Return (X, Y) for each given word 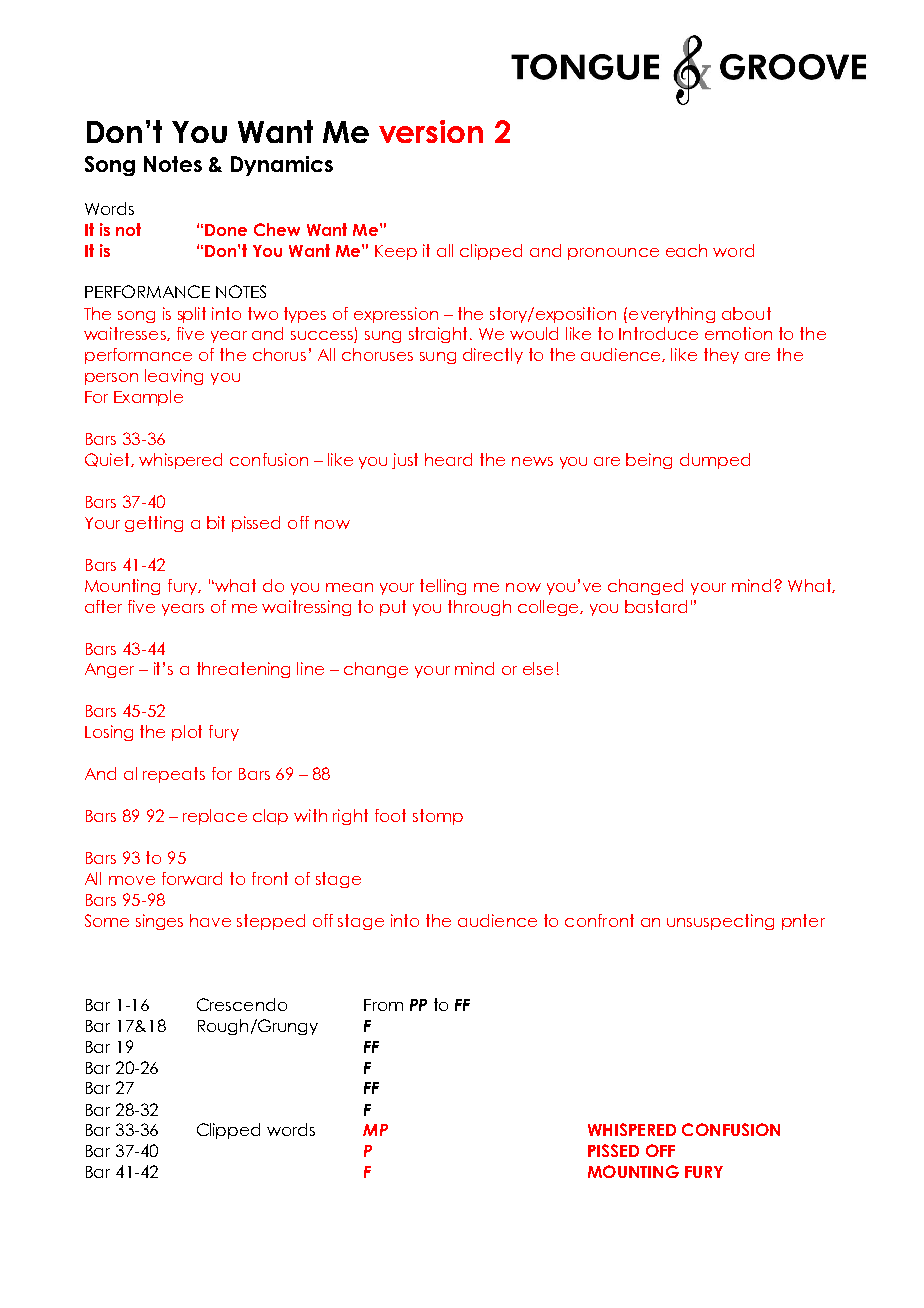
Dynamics (282, 166)
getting (154, 524)
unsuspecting (720, 922)
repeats (174, 775)
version (431, 131)
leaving (174, 377)
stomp (438, 817)
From (383, 1005)
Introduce (658, 333)
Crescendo (242, 1004)
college (549, 608)
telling (443, 587)
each (686, 250)
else (538, 668)
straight (438, 335)
